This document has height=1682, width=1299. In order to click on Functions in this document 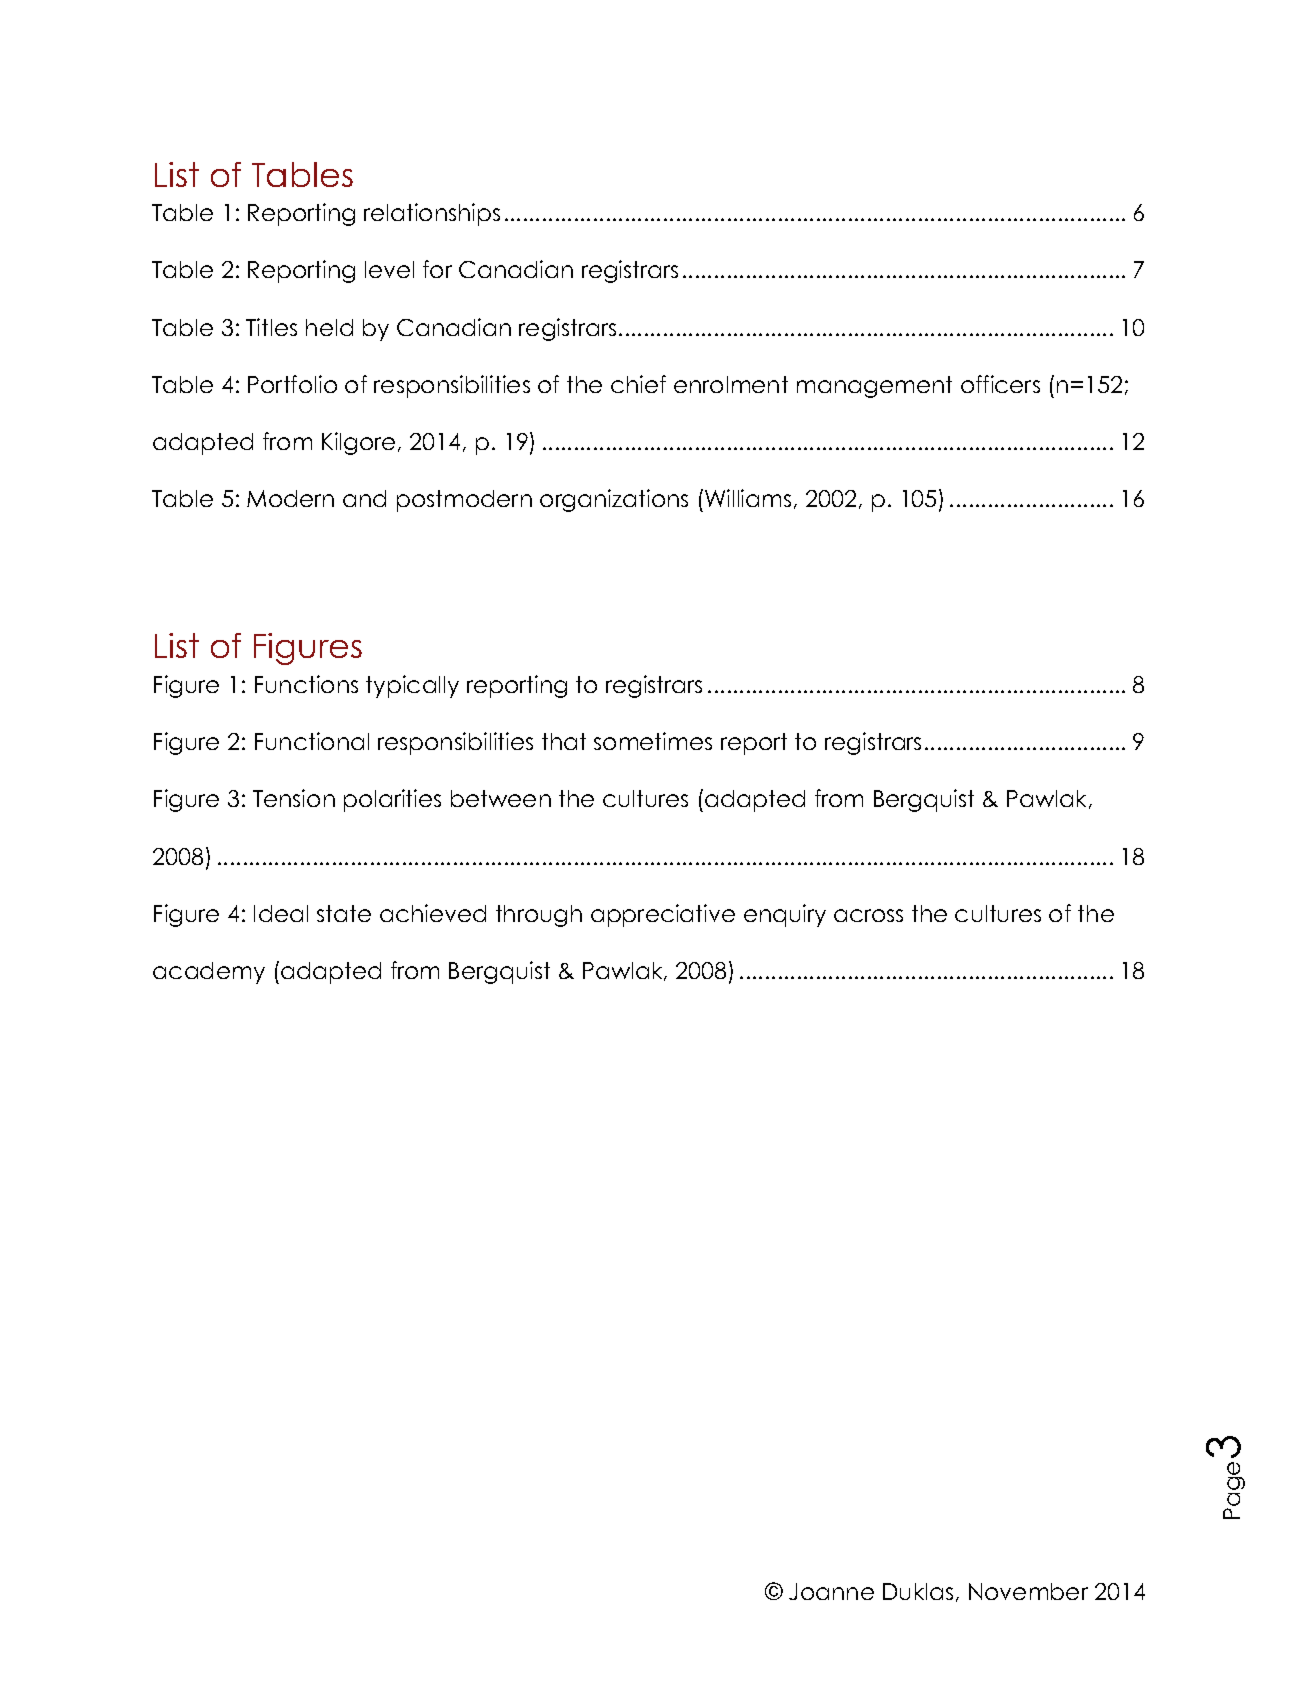, I will do `click(306, 684)`.
